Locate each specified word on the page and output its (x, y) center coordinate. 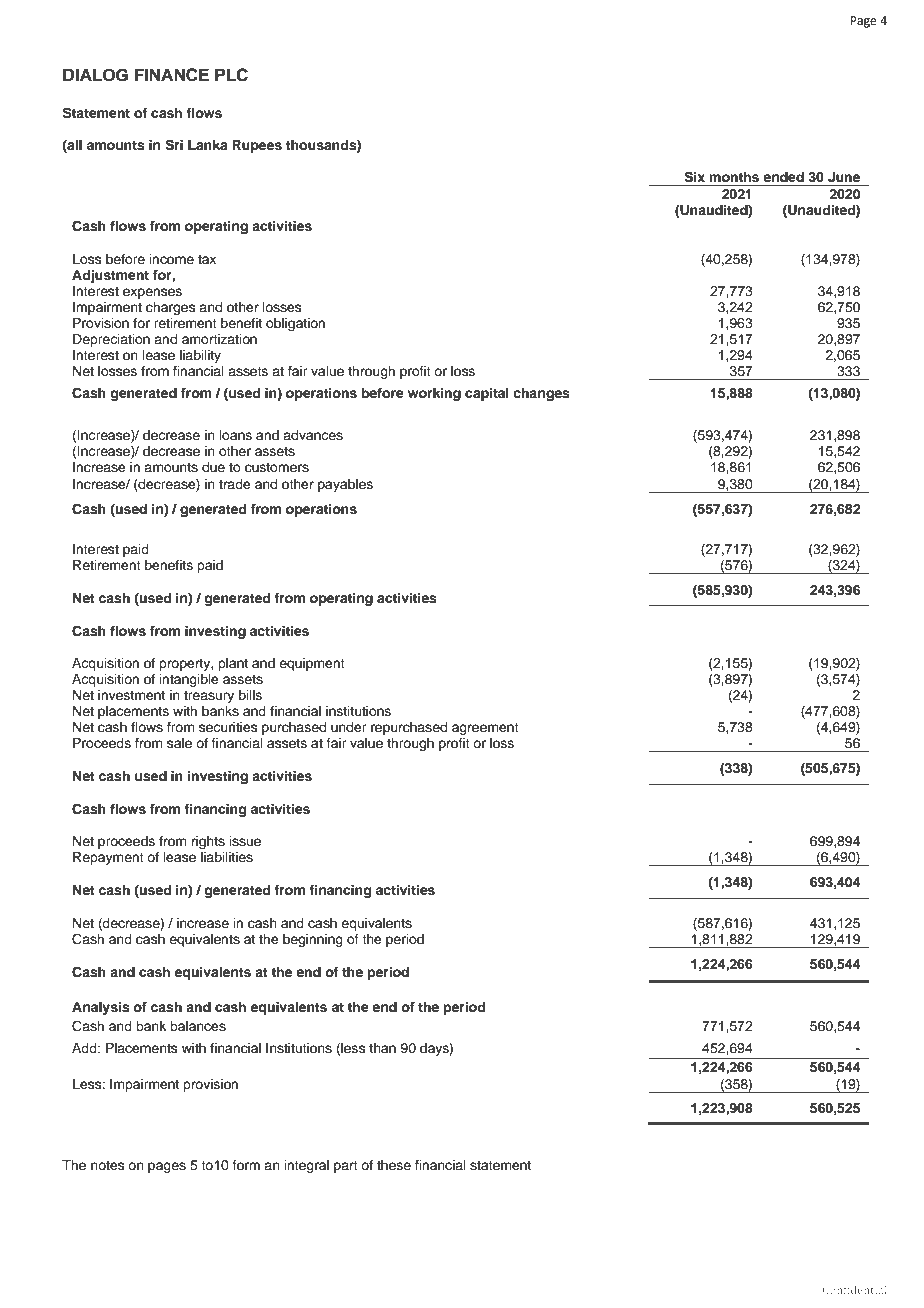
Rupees (257, 146)
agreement (485, 729)
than (382, 1048)
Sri (174, 145)
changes (541, 394)
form (246, 1165)
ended (783, 177)
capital (487, 394)
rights (208, 842)
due (213, 467)
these (394, 1165)
